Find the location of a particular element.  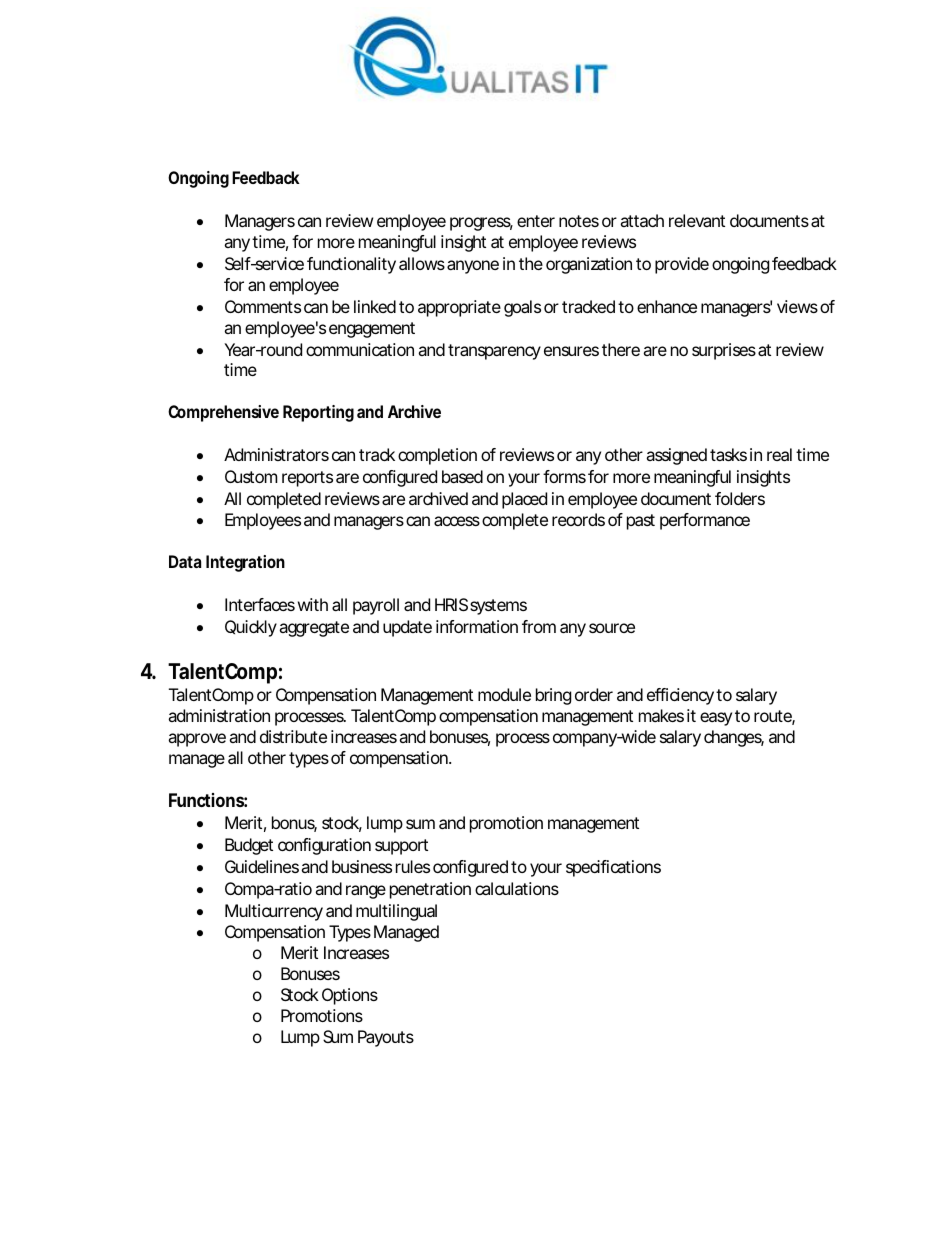

access is located at coordinates (457, 521).
